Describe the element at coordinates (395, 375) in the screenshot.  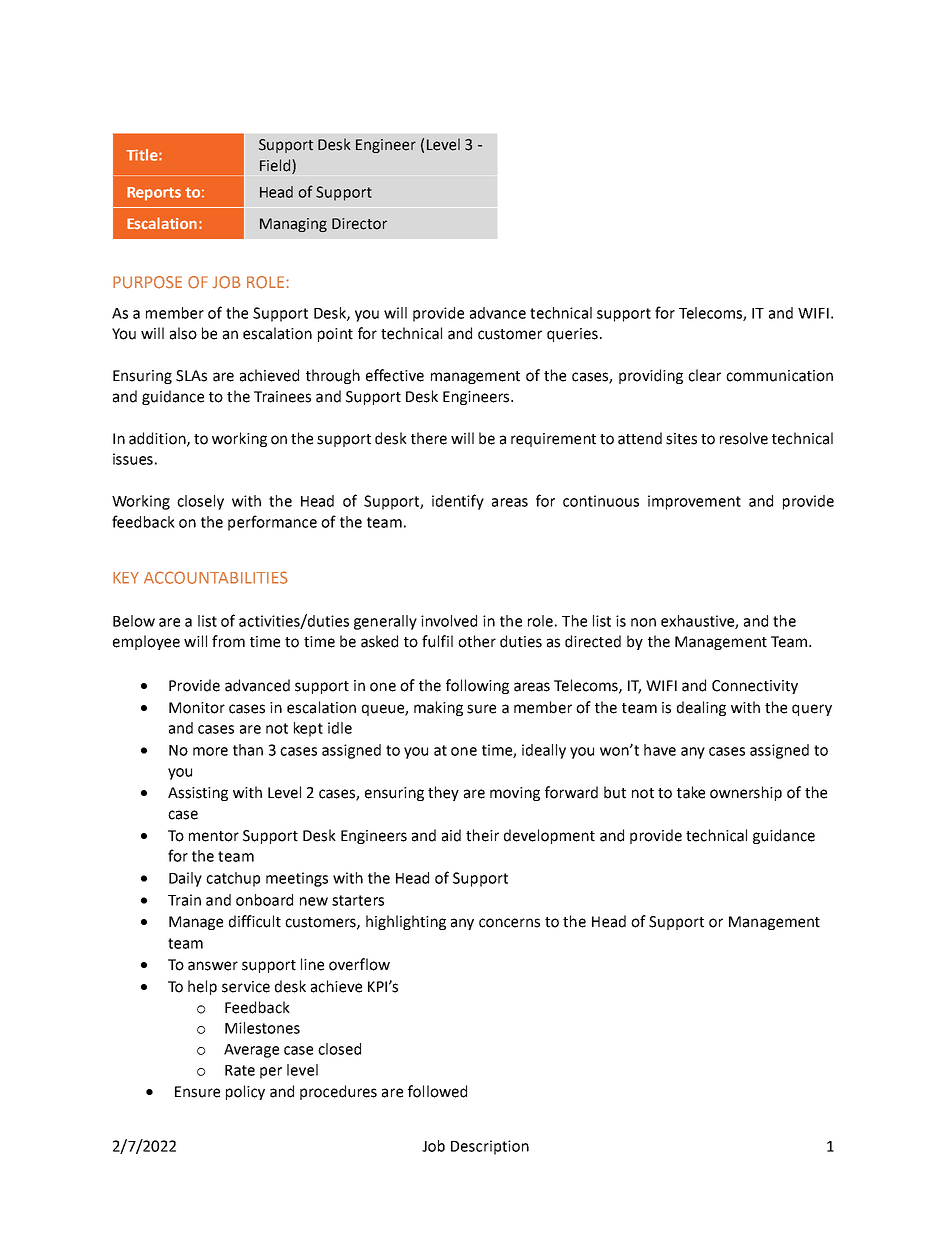
I see `effective` at that location.
